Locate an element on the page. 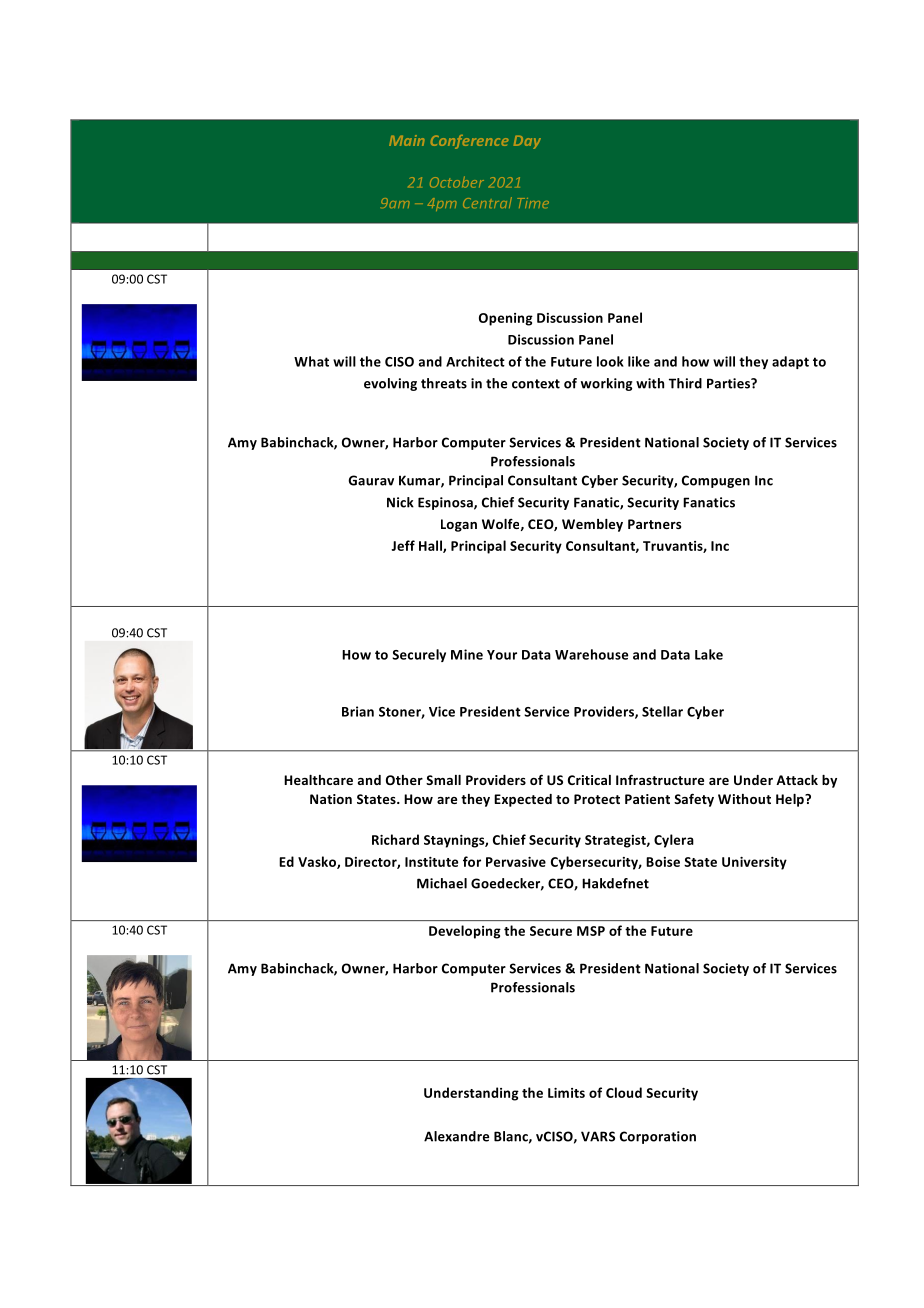  adapt is located at coordinates (790, 362).
